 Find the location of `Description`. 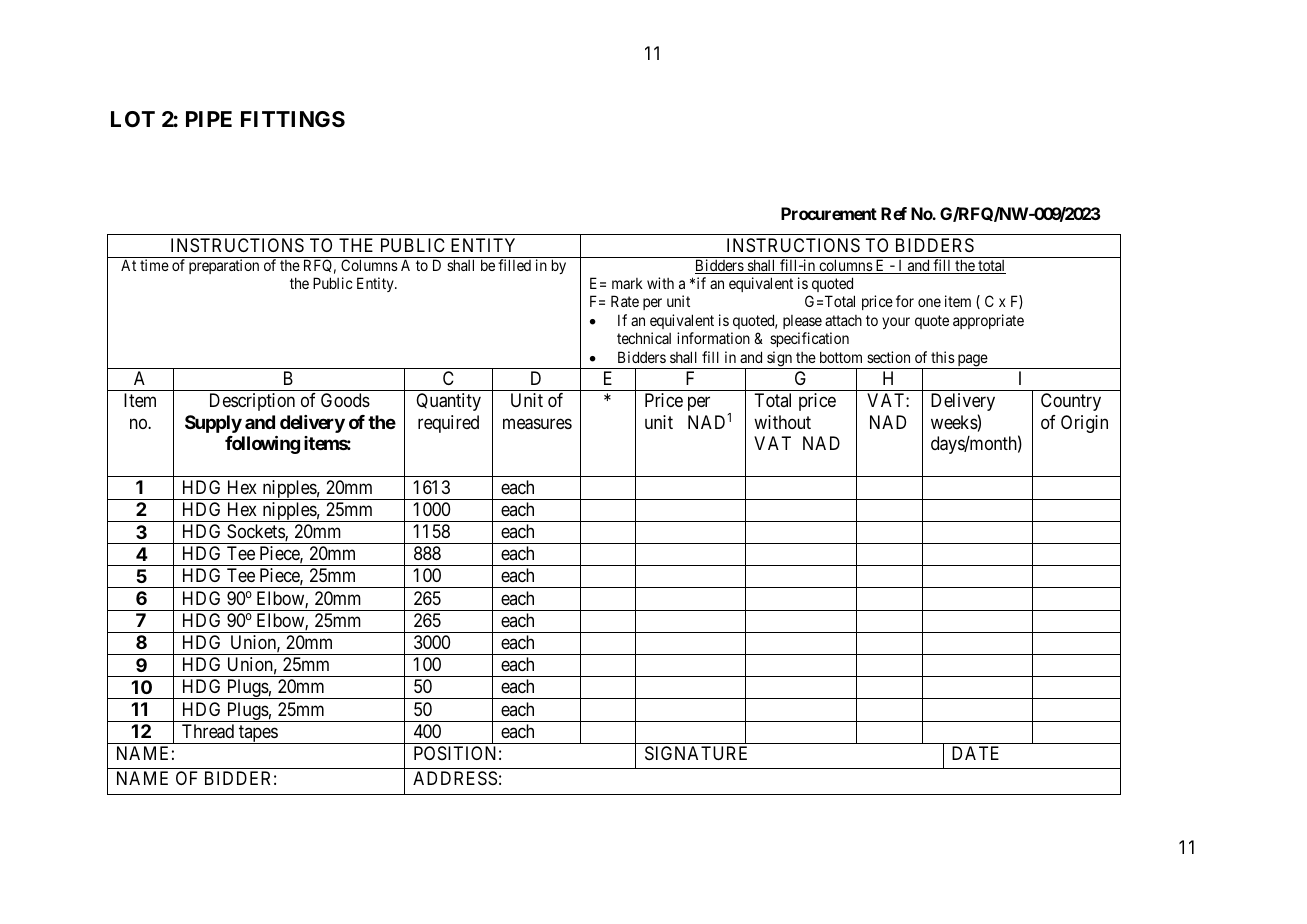

Description is located at coordinates (252, 402).
